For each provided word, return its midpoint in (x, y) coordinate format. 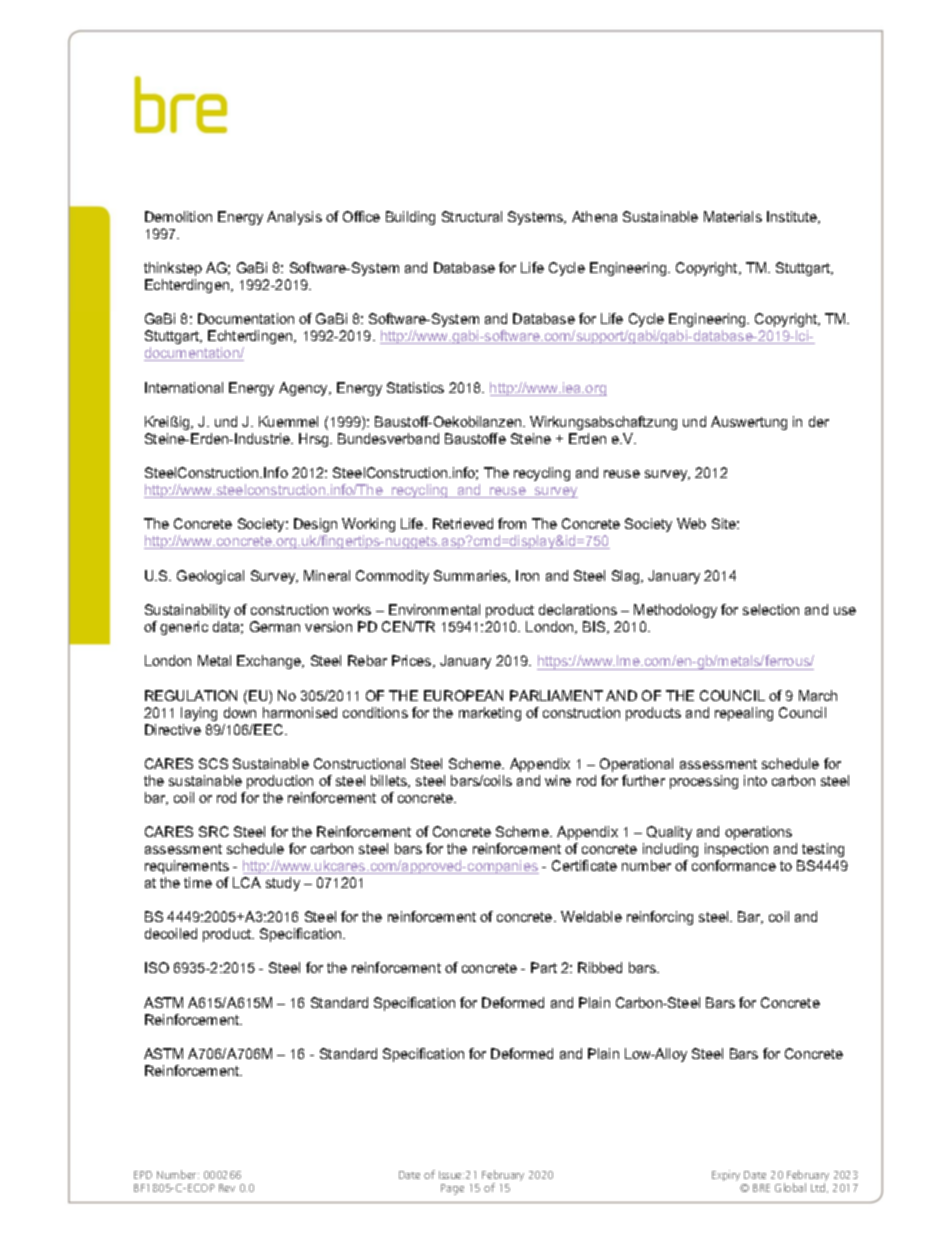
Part (544, 967)
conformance (734, 865)
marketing (490, 714)
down (240, 712)
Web (691, 523)
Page (452, 1189)
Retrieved (463, 523)
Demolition (178, 216)
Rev (227, 1188)
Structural (472, 216)
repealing (744, 714)
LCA (247, 882)
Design (315, 525)
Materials (733, 216)
